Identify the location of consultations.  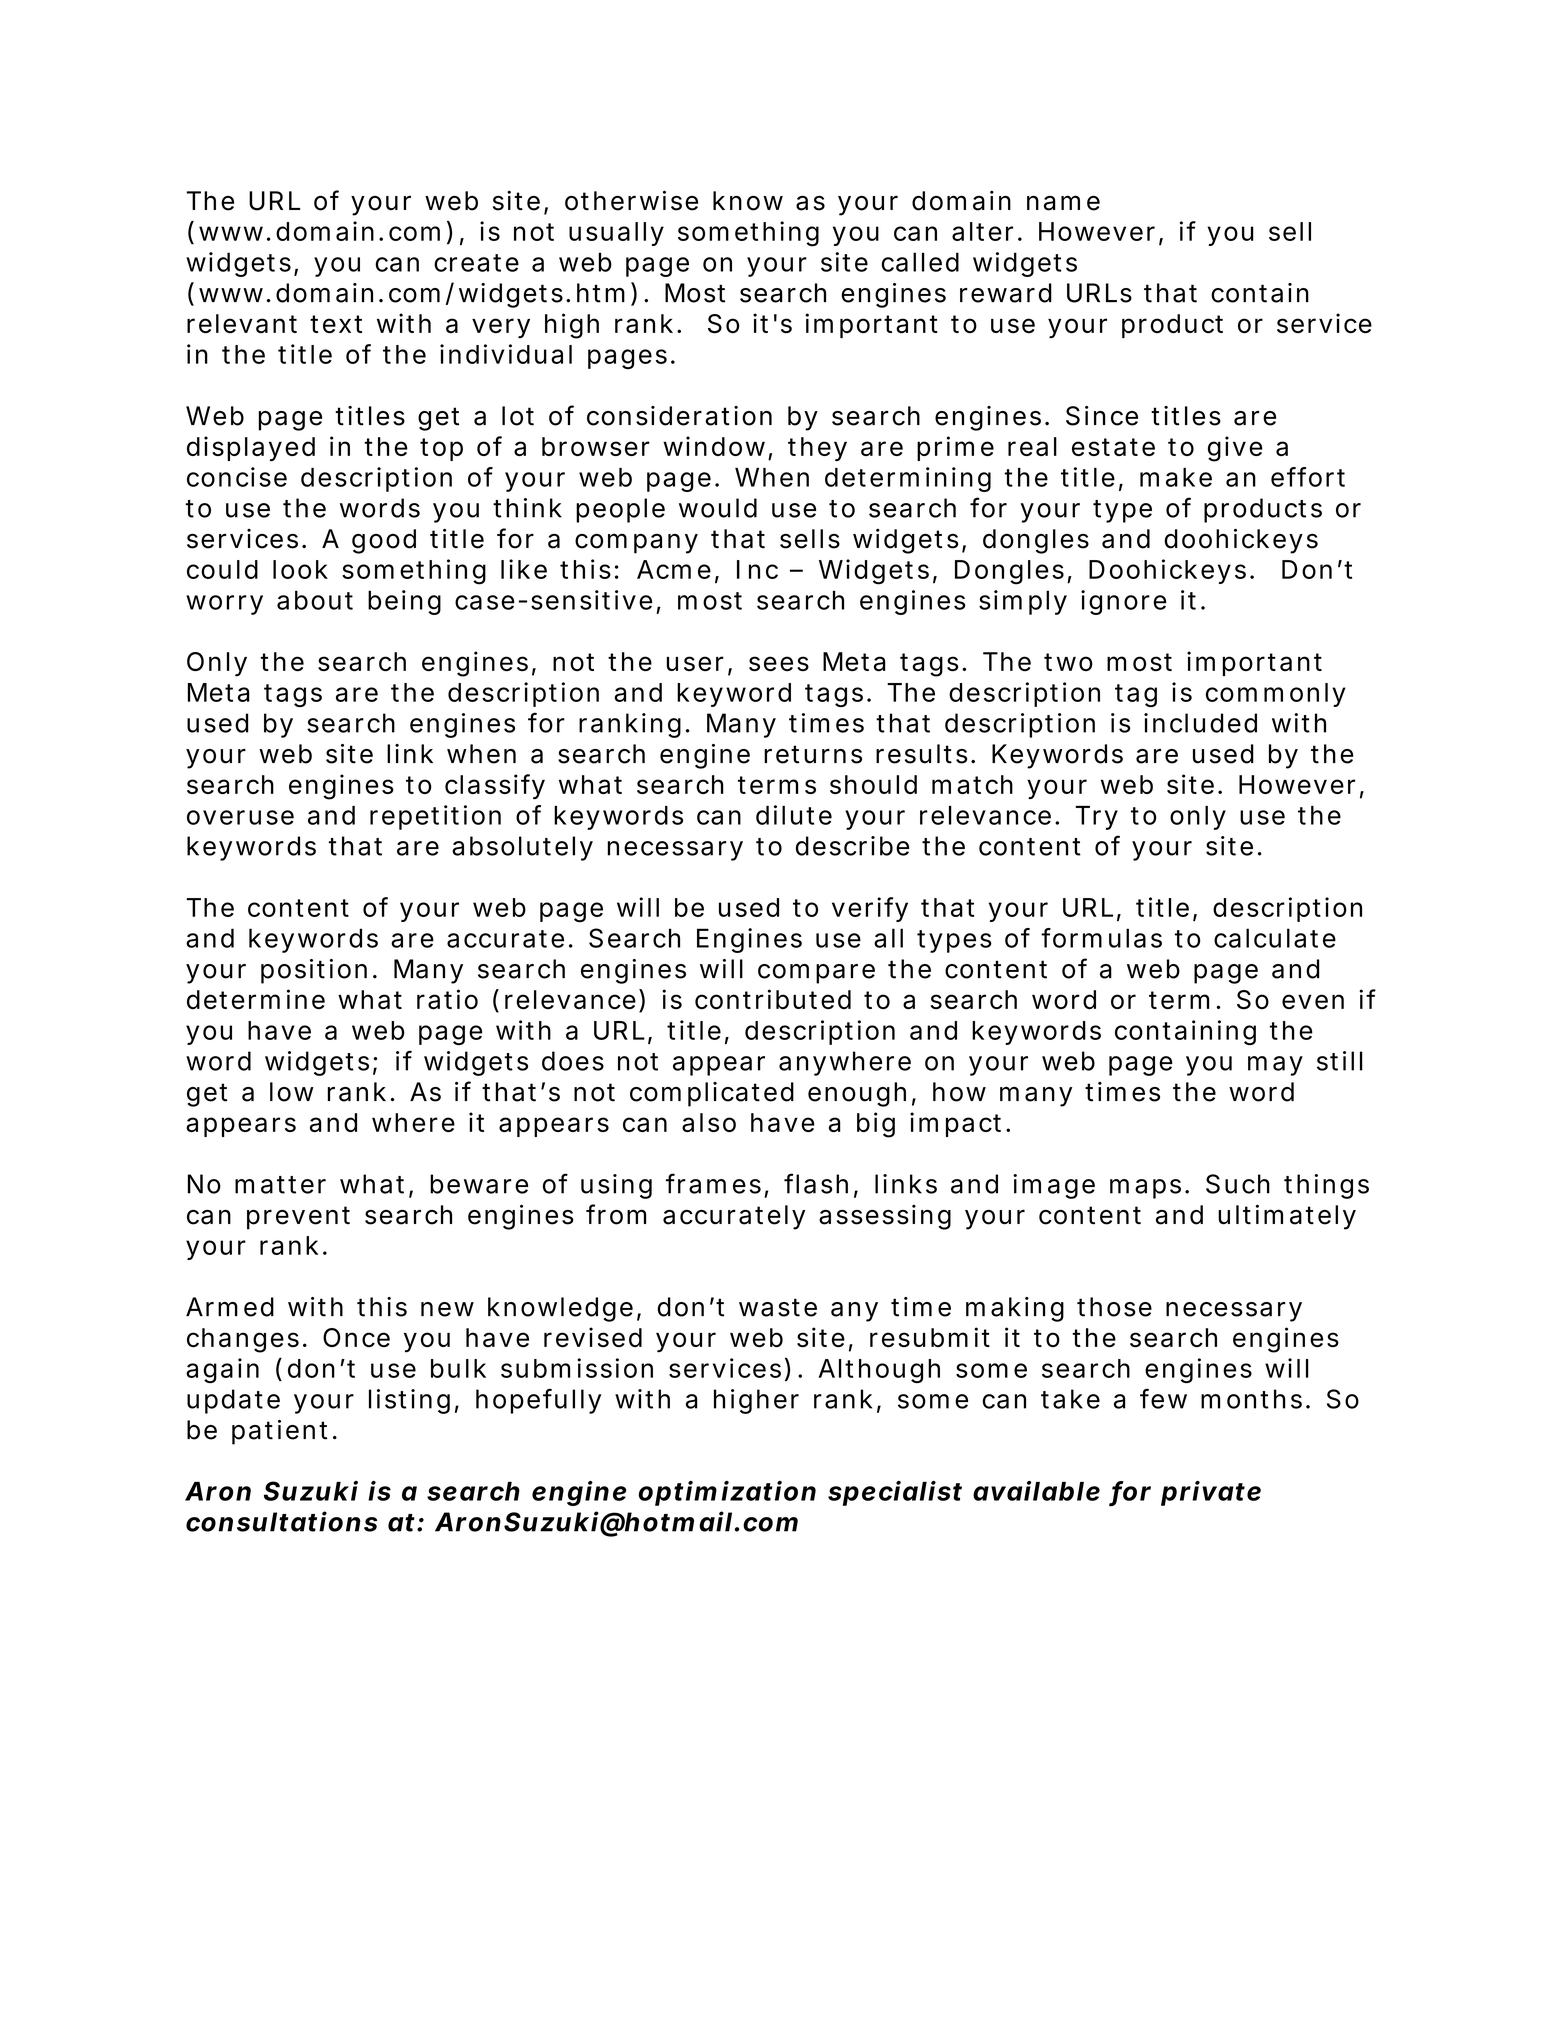
(281, 1521).
